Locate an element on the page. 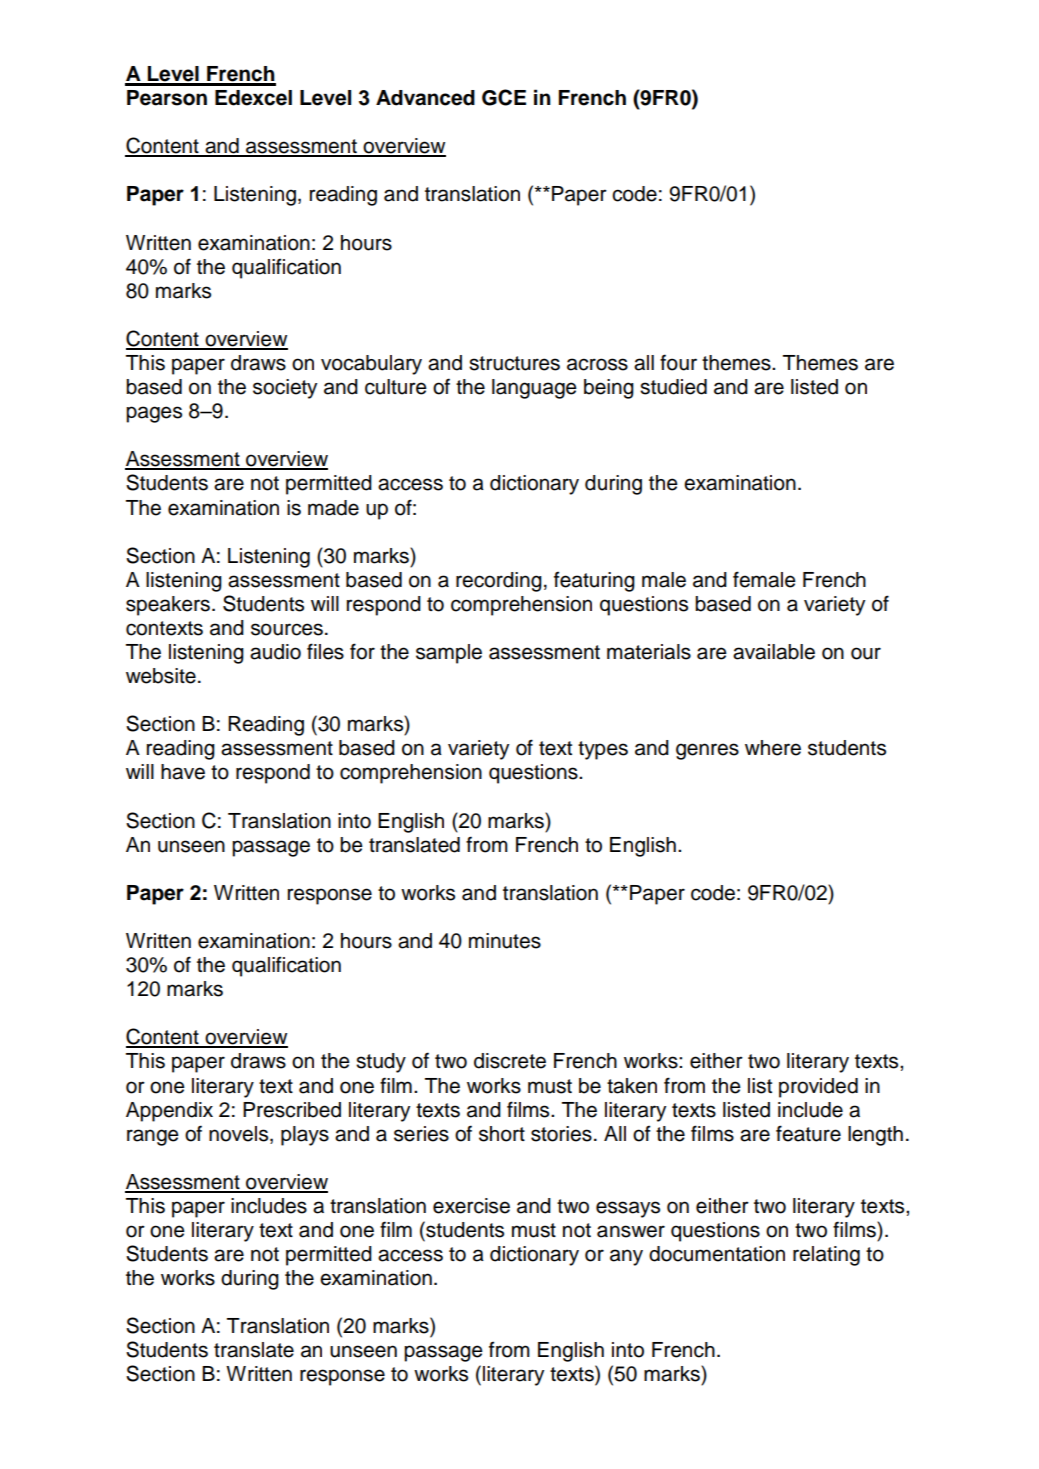  novels is located at coordinates (240, 1134).
